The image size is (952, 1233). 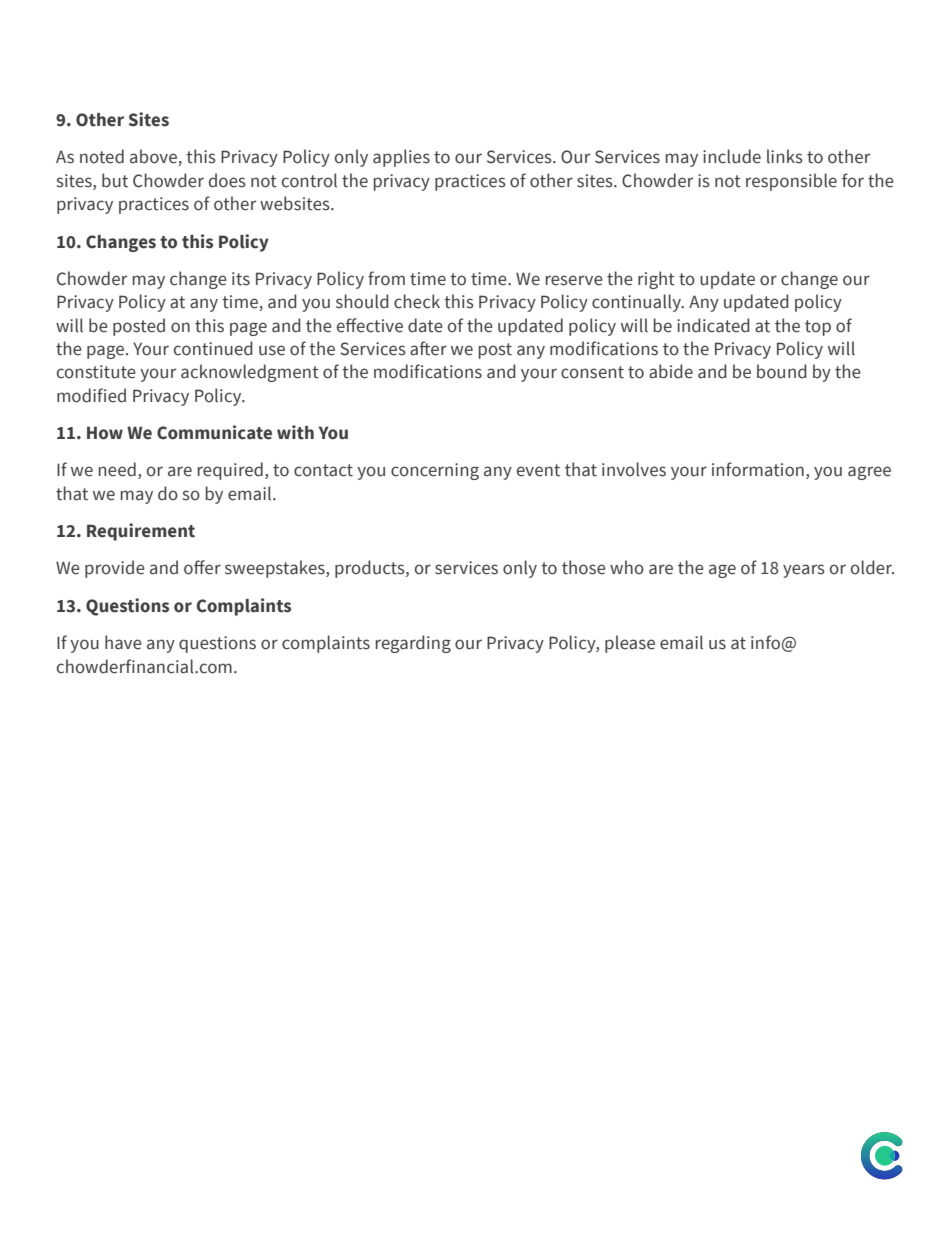 What do you see at coordinates (413, 644) in the image?
I see `regarding` at bounding box center [413, 644].
